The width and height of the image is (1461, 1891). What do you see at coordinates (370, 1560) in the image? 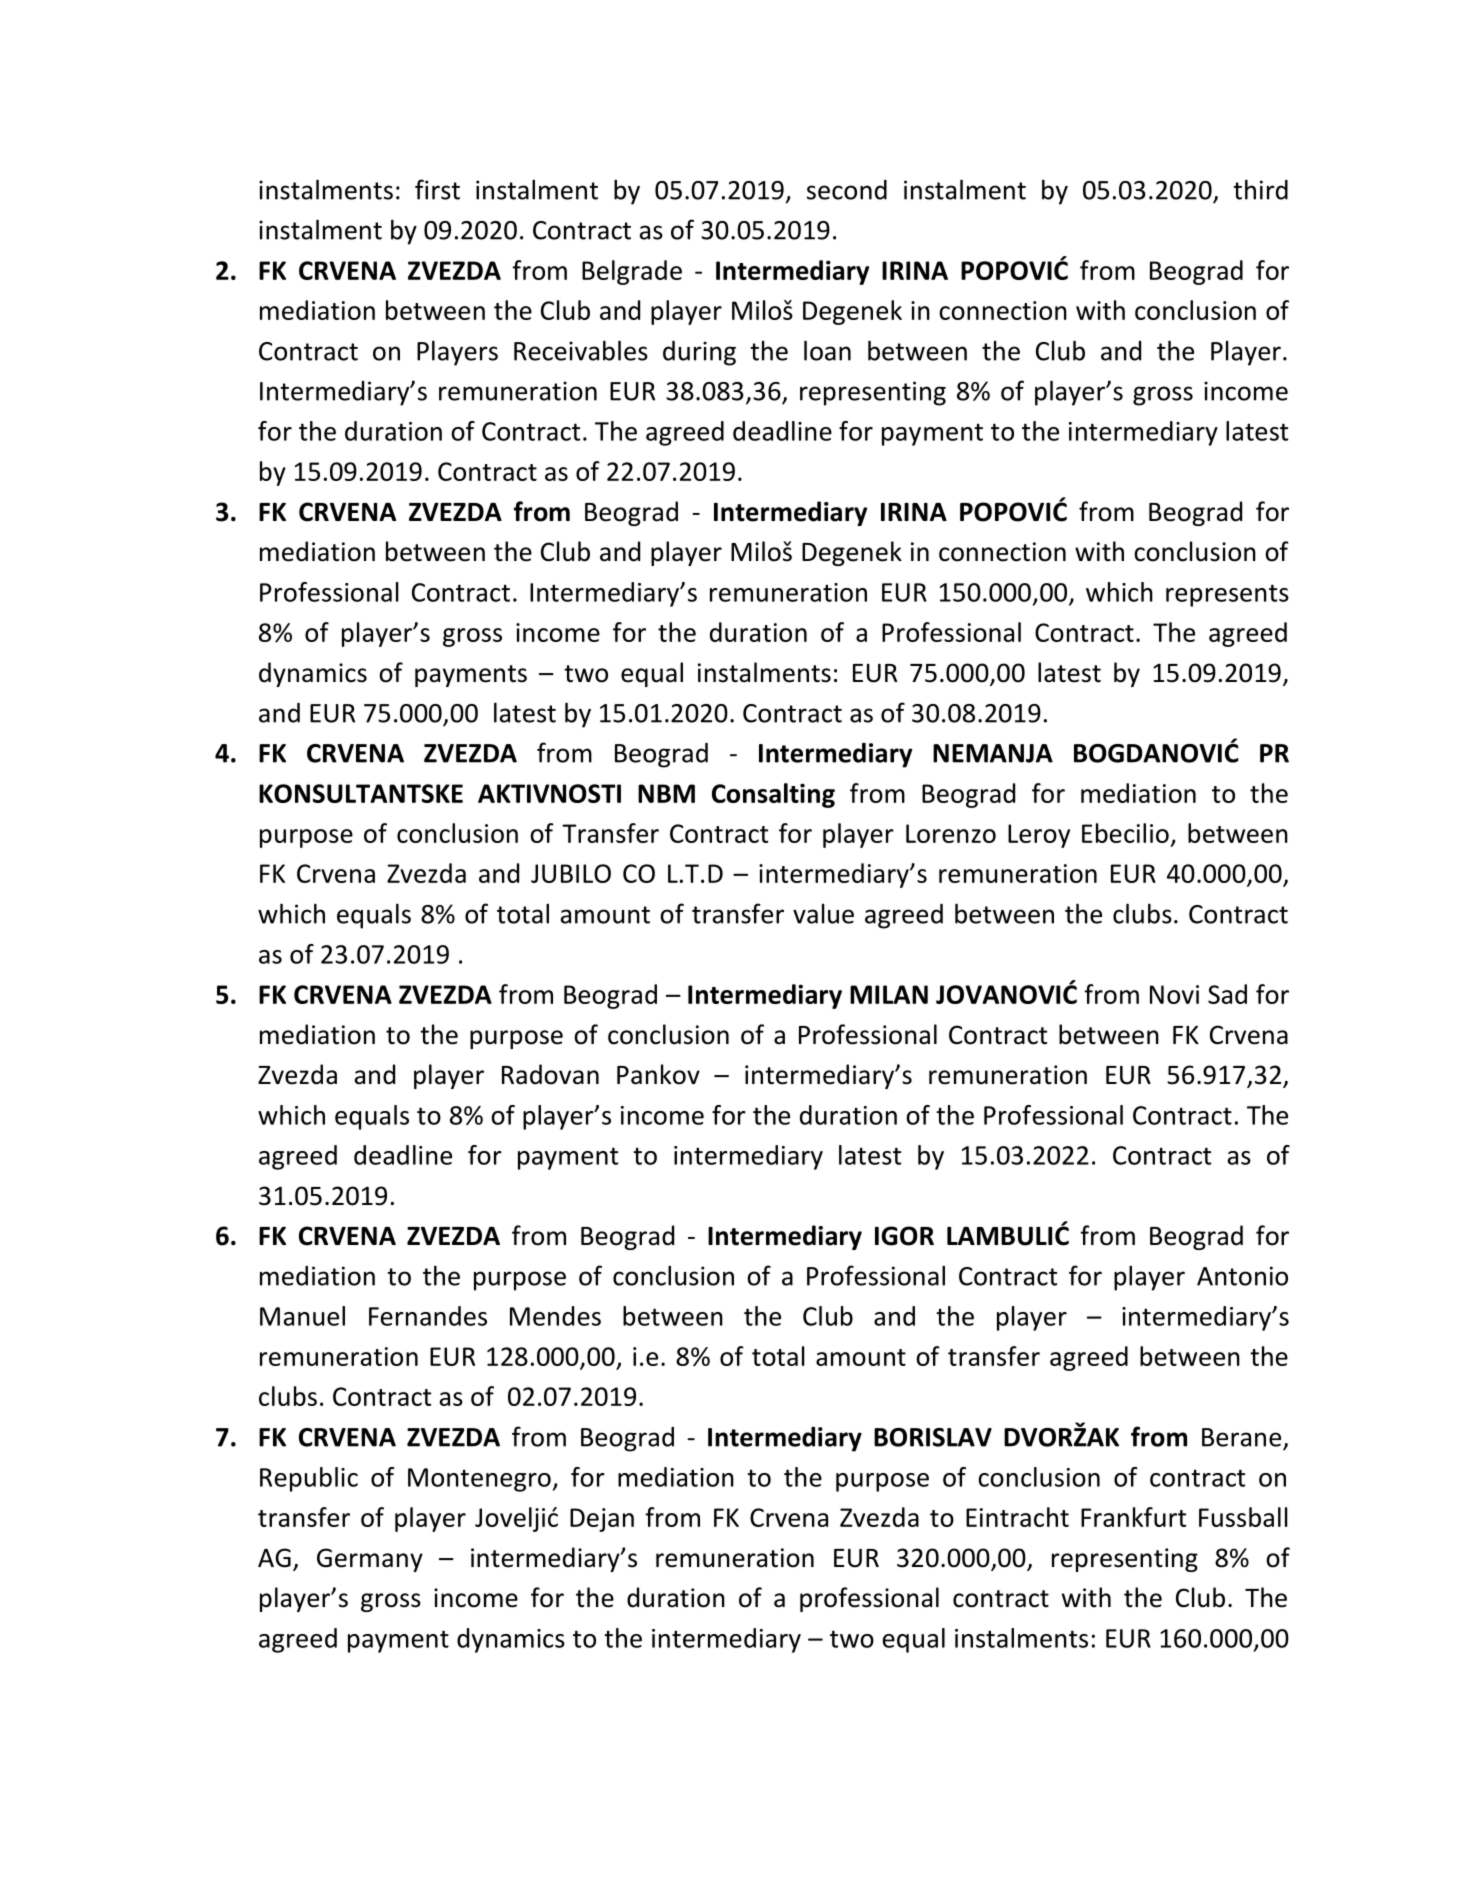
I see `Germany` at bounding box center [370, 1560].
